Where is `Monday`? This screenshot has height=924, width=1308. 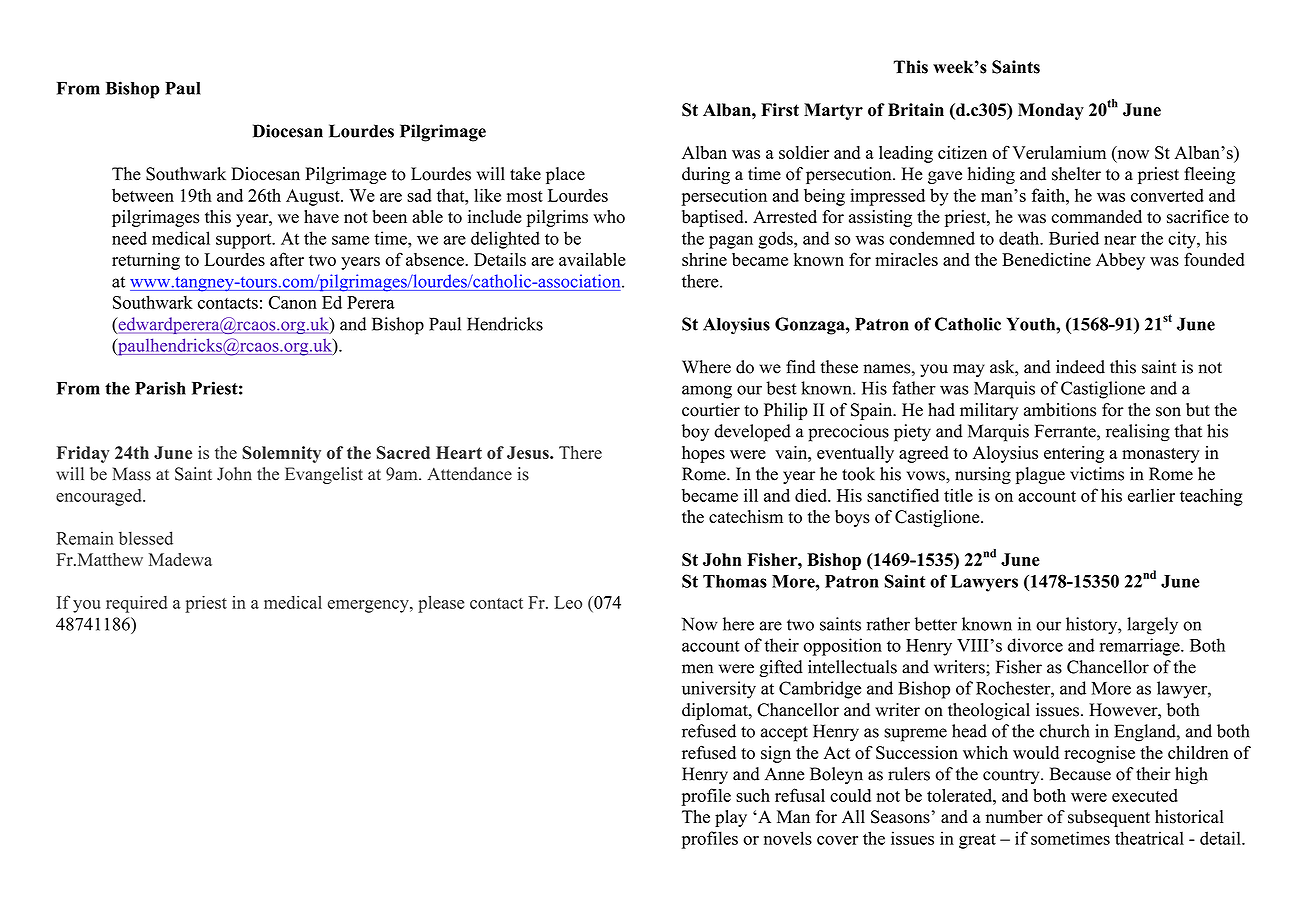
Monday is located at coordinates (1051, 111).
